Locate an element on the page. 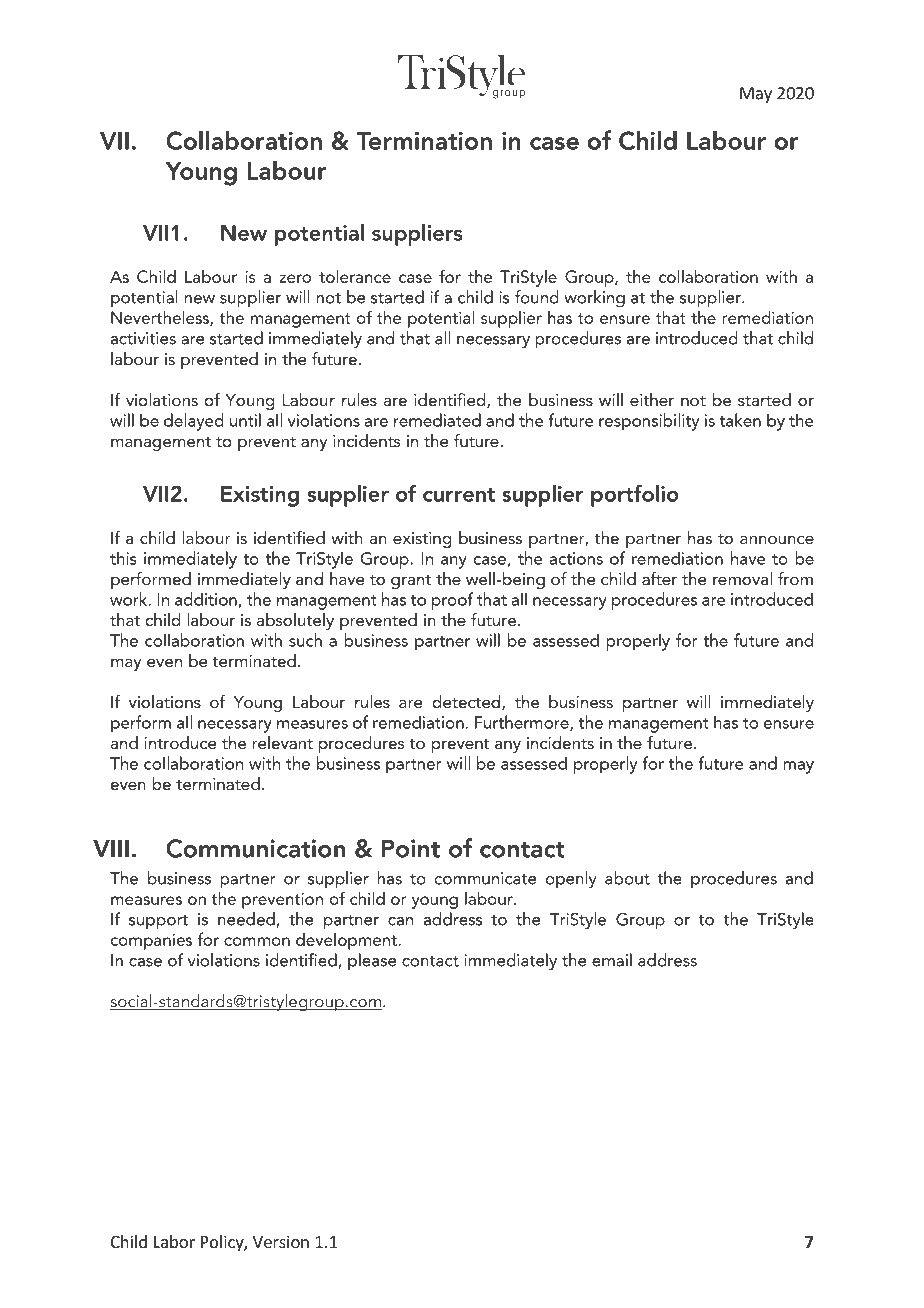 Image resolution: width=924 pixels, height=1308 pixels. Termination is located at coordinates (424, 141).
